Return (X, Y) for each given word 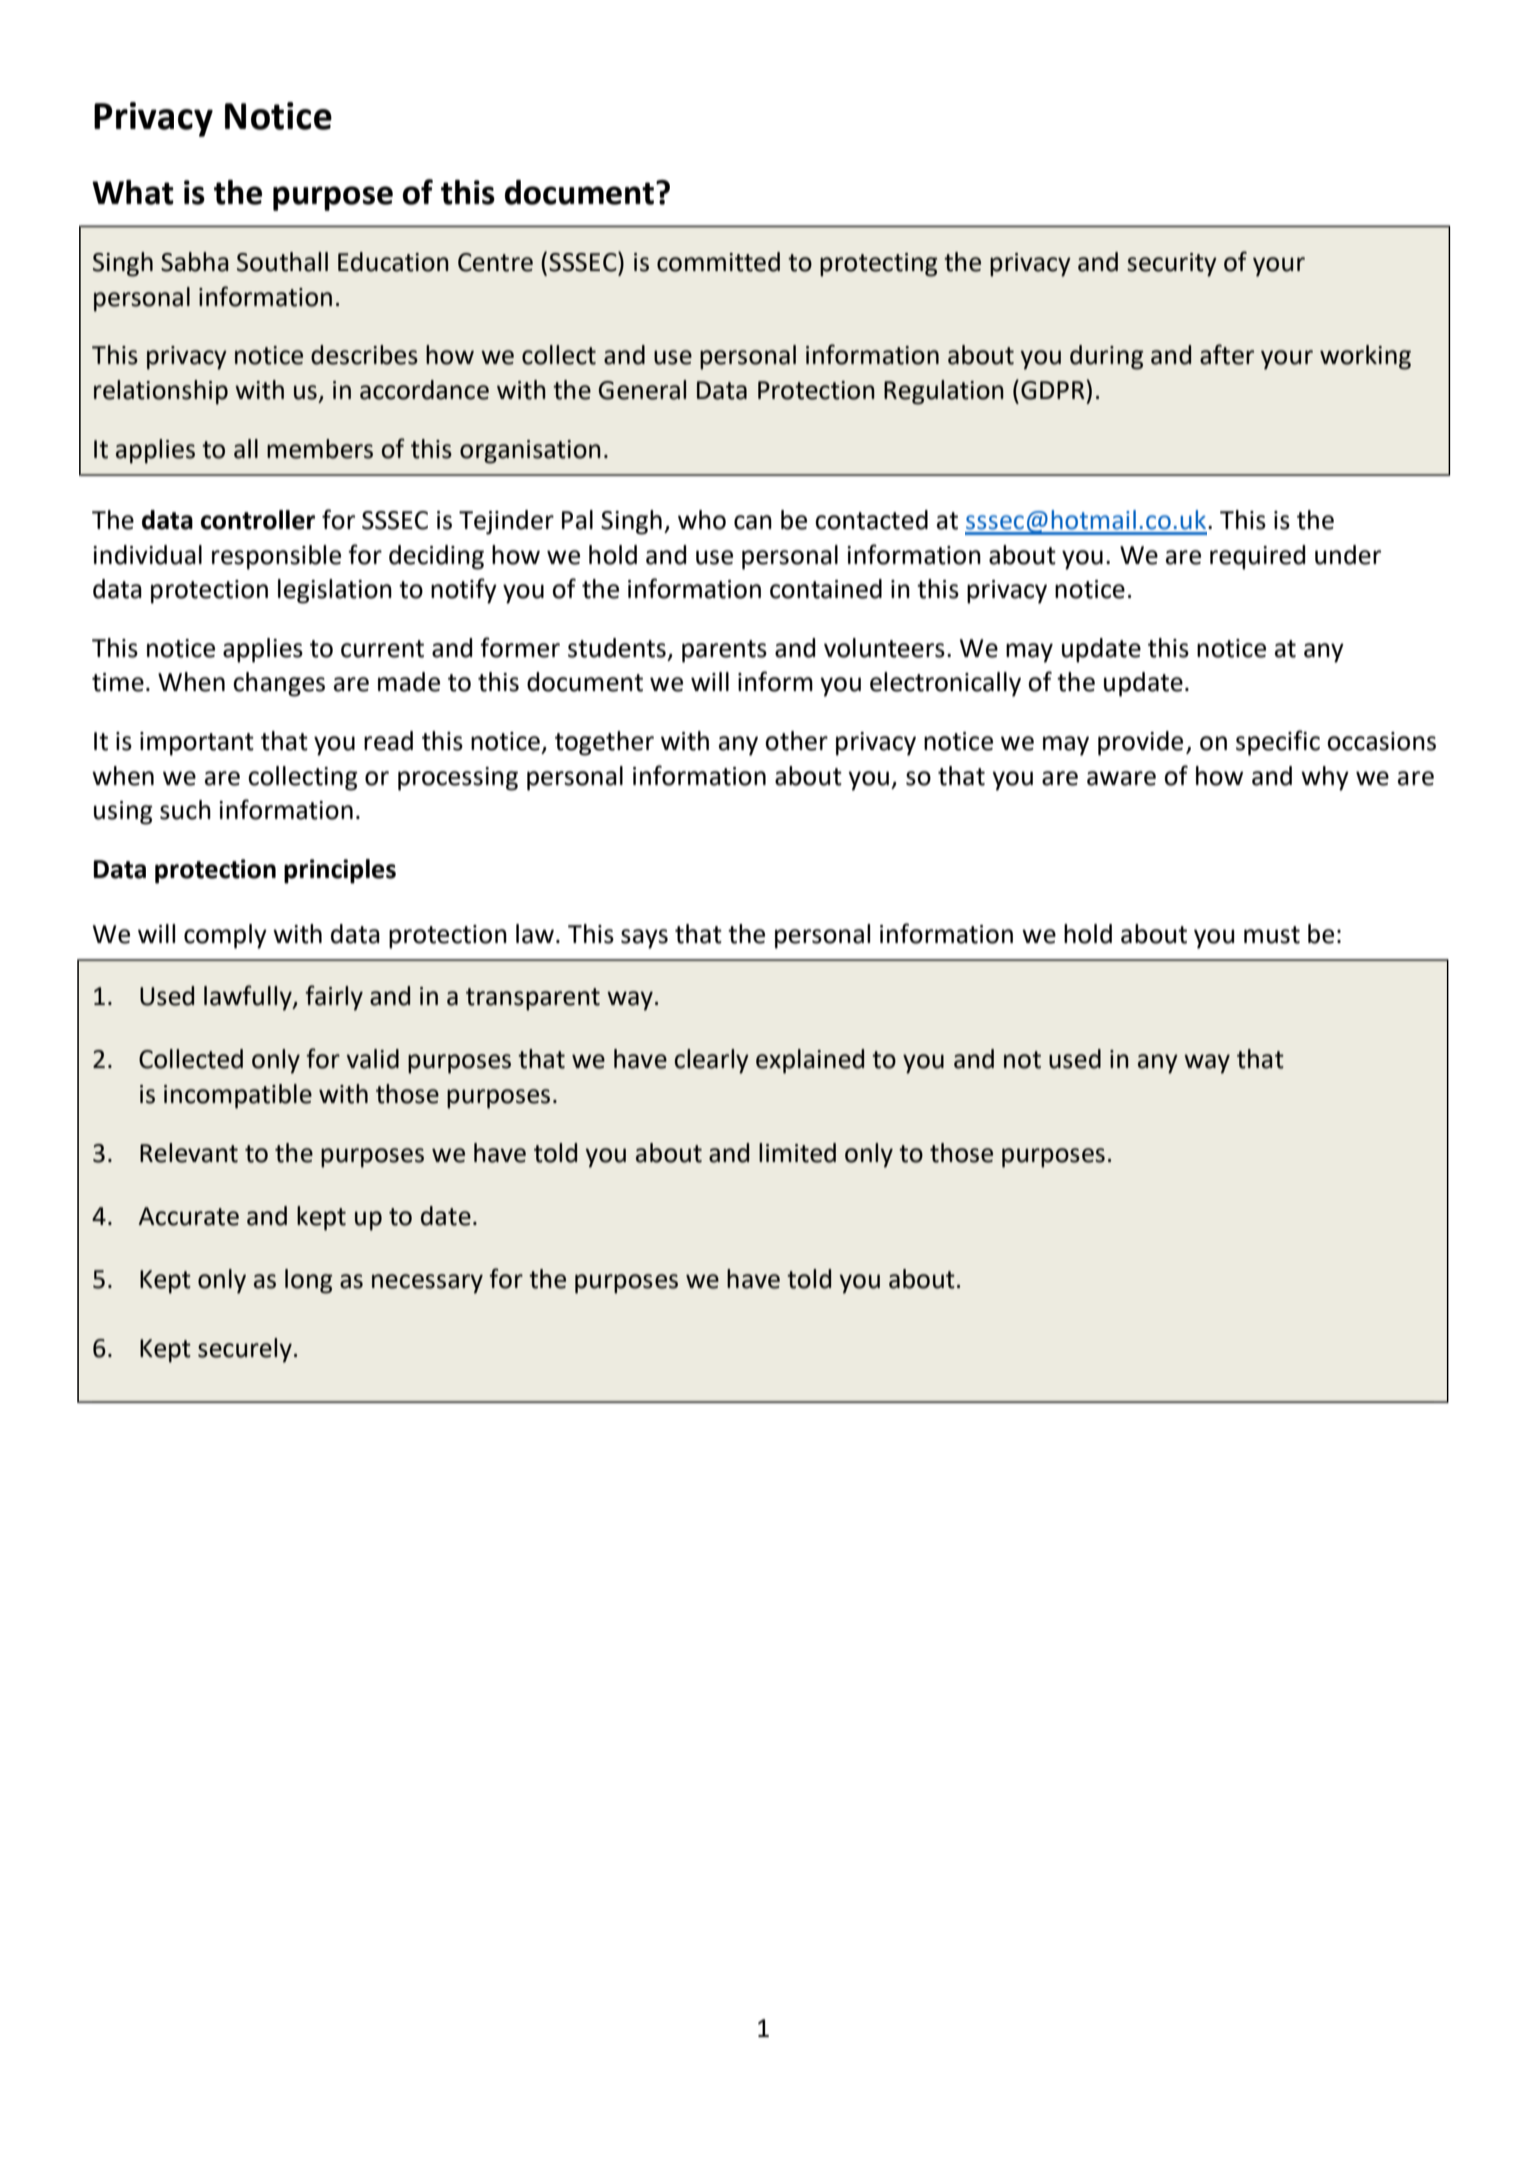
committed (718, 262)
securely (245, 1350)
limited (797, 1153)
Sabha (195, 262)
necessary (427, 1284)
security (1172, 265)
